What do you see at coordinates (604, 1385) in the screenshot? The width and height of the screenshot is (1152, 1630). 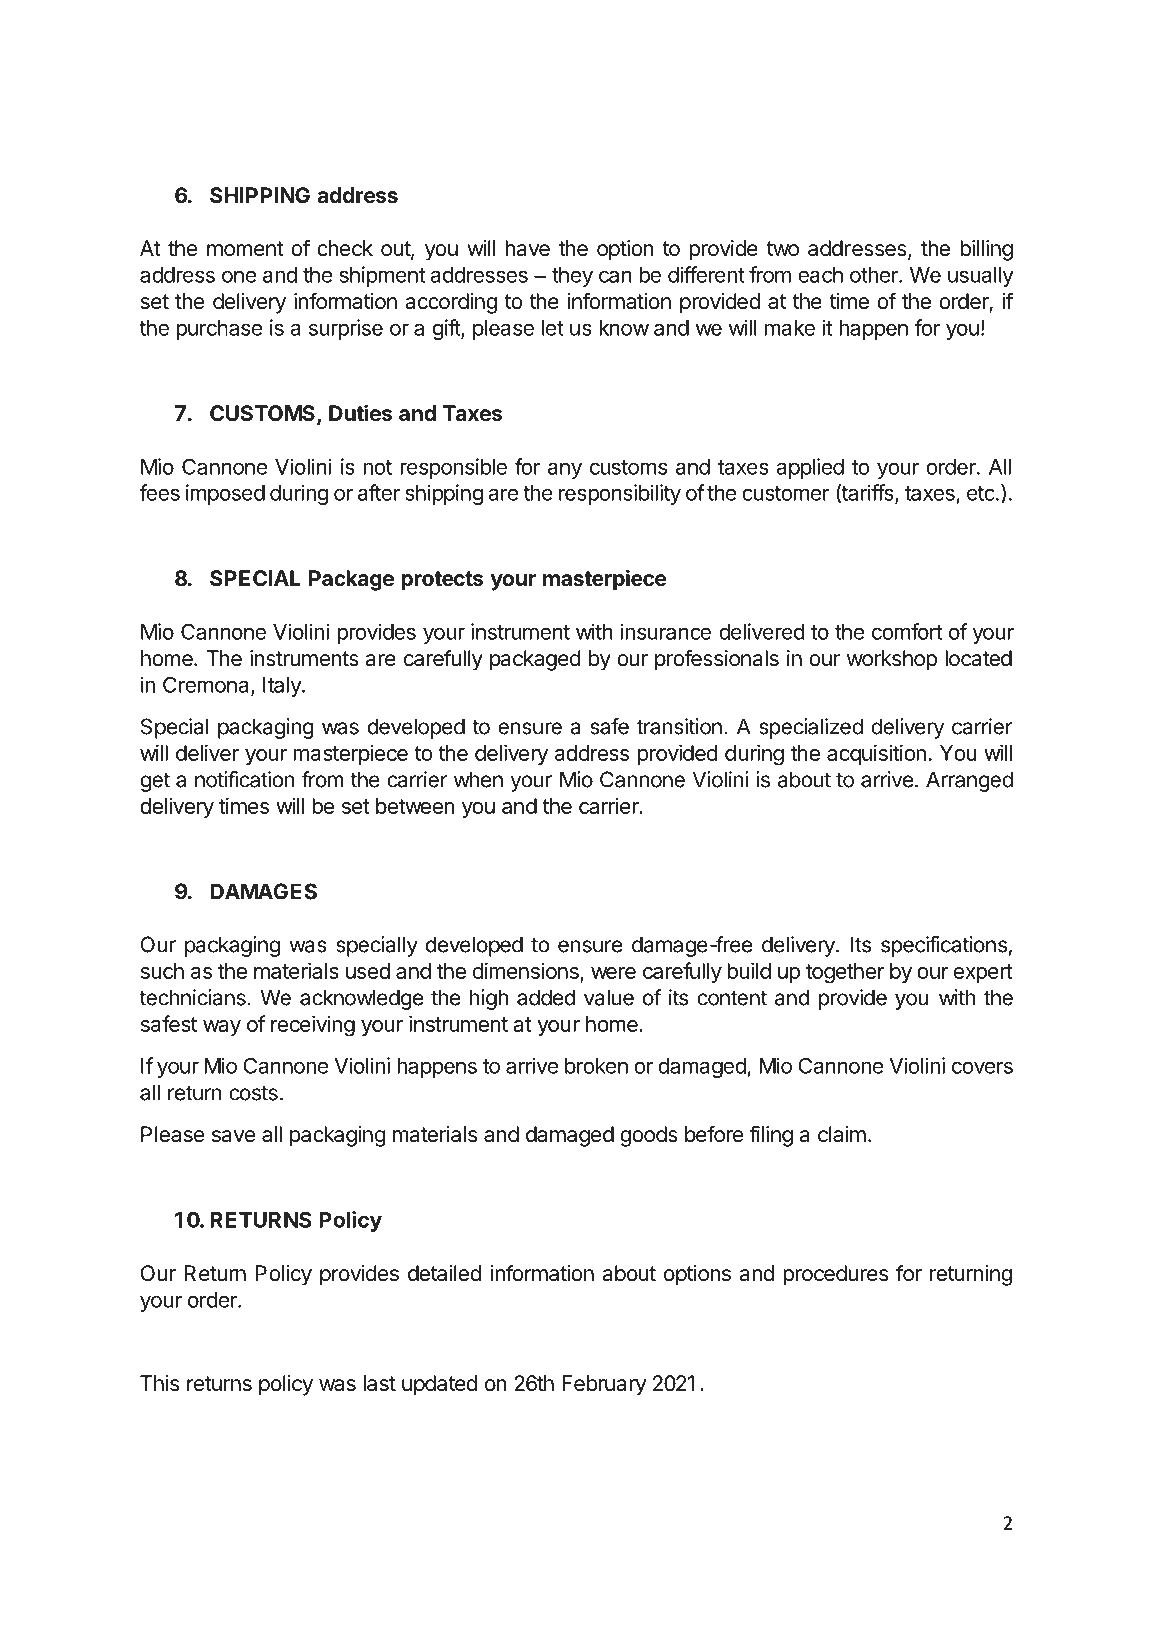 I see `February` at bounding box center [604, 1385].
